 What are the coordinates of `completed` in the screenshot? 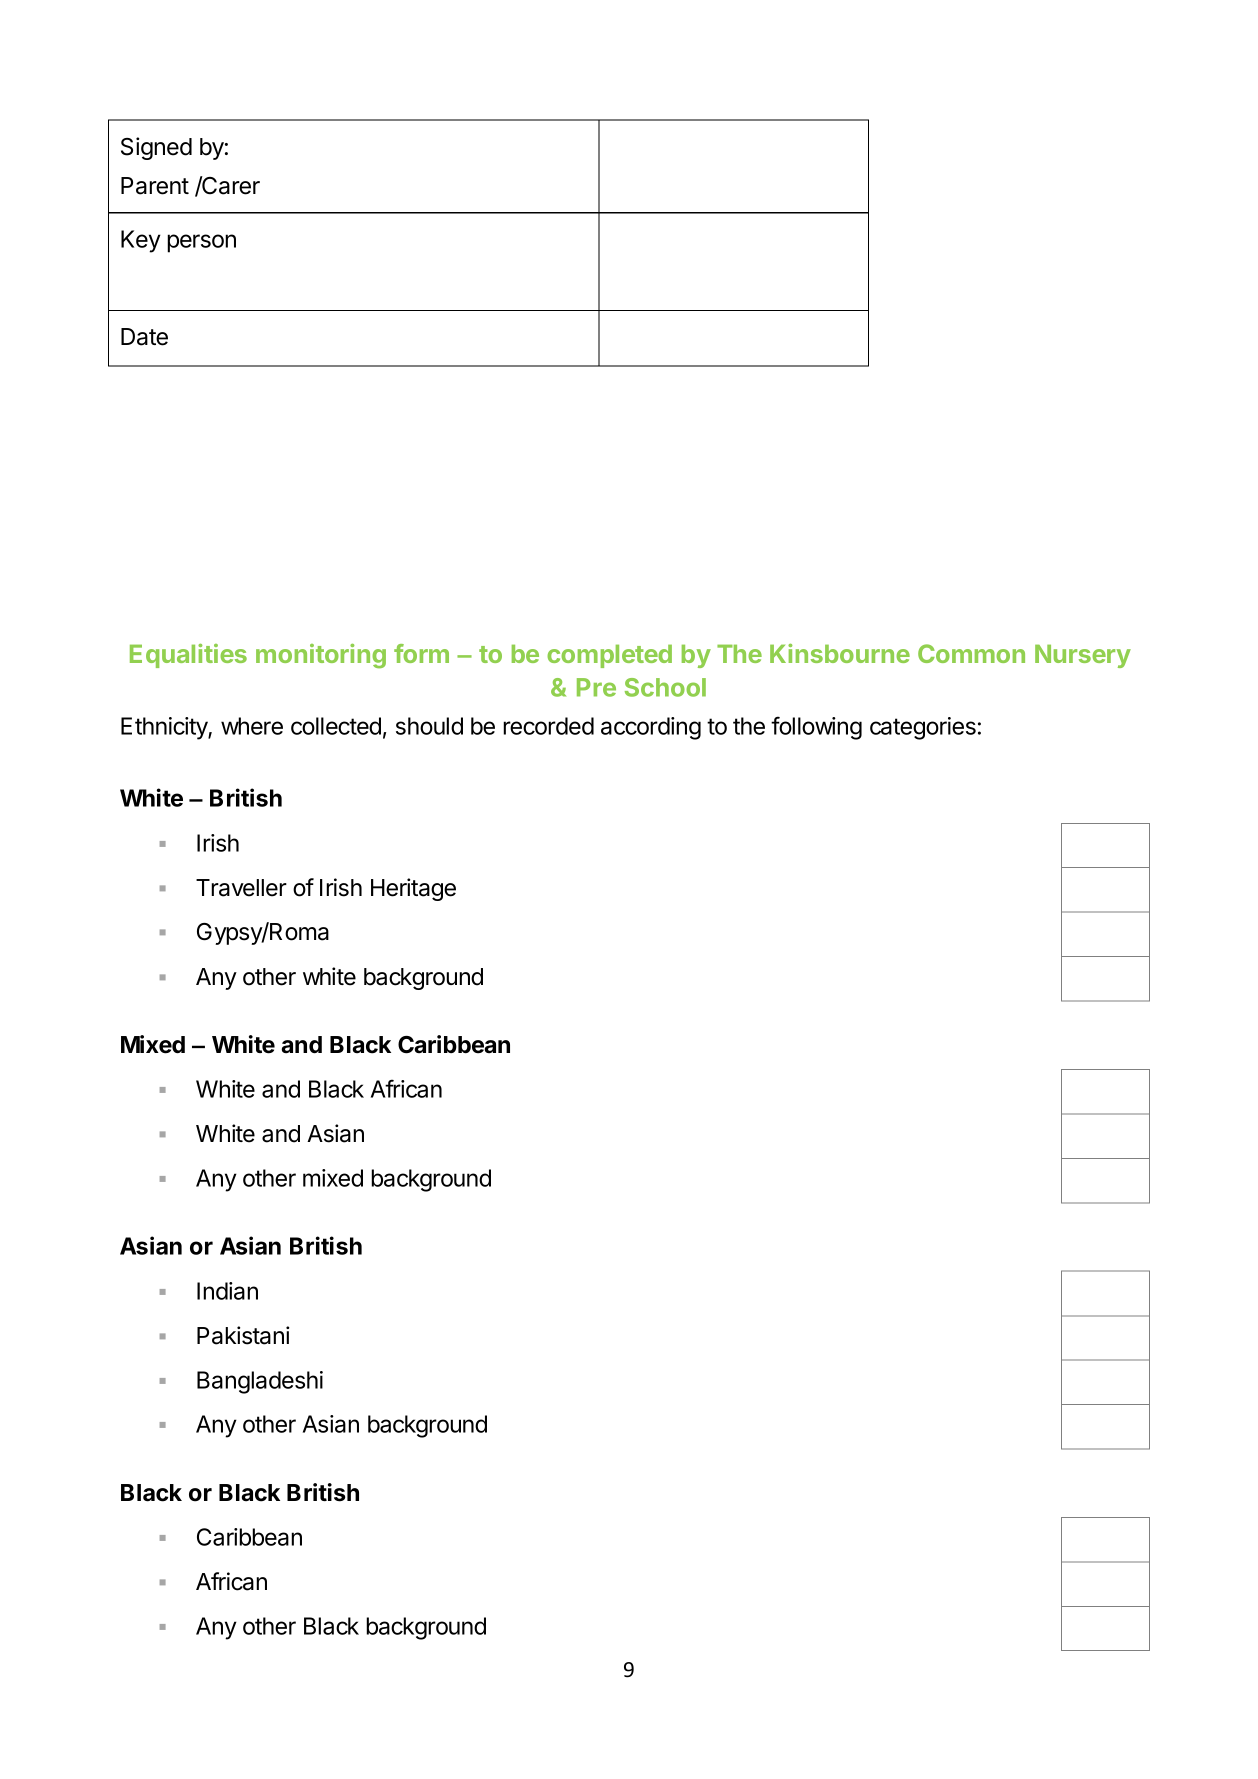 It's located at (609, 656).
